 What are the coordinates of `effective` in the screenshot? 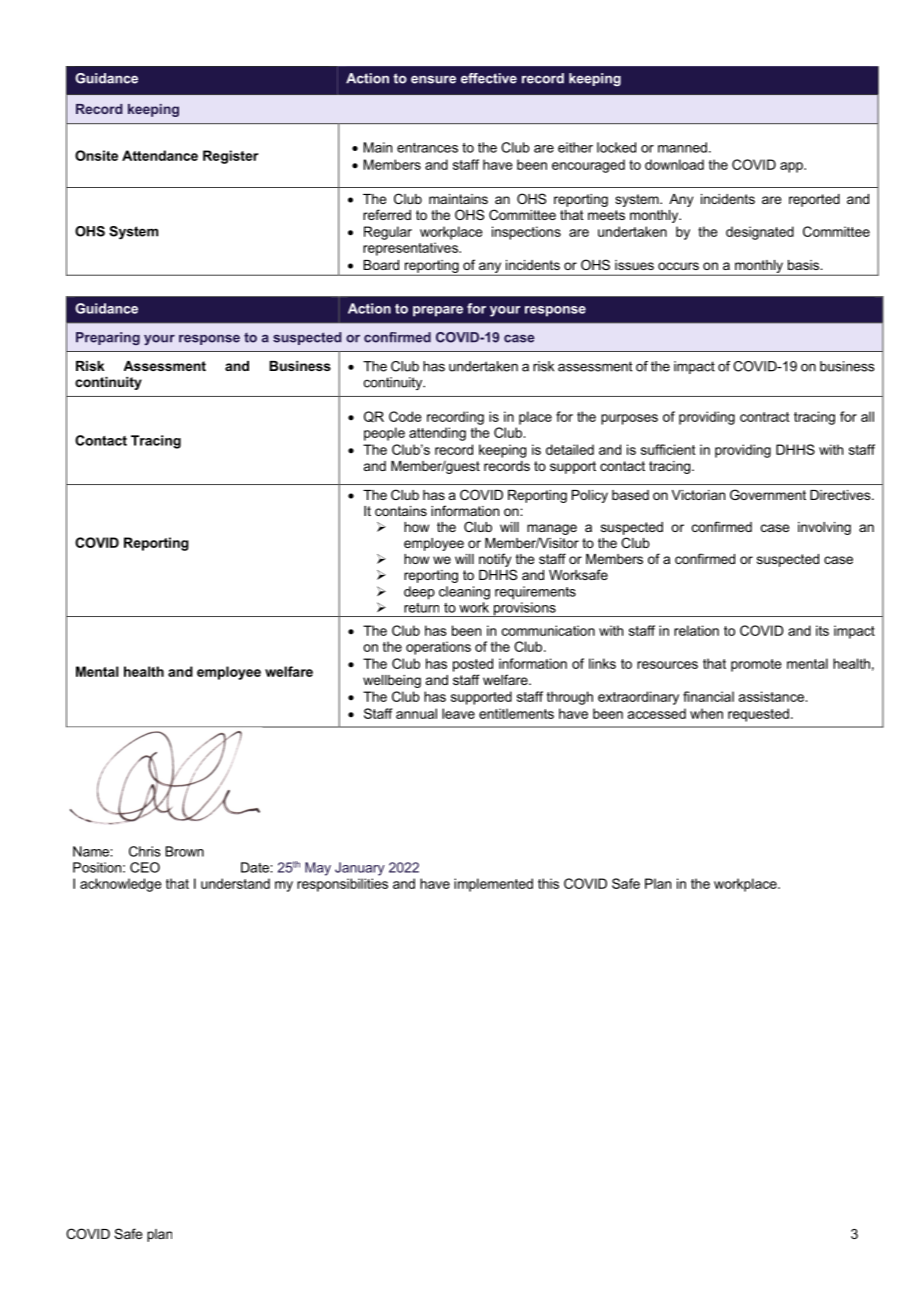 It's located at (489, 78).
